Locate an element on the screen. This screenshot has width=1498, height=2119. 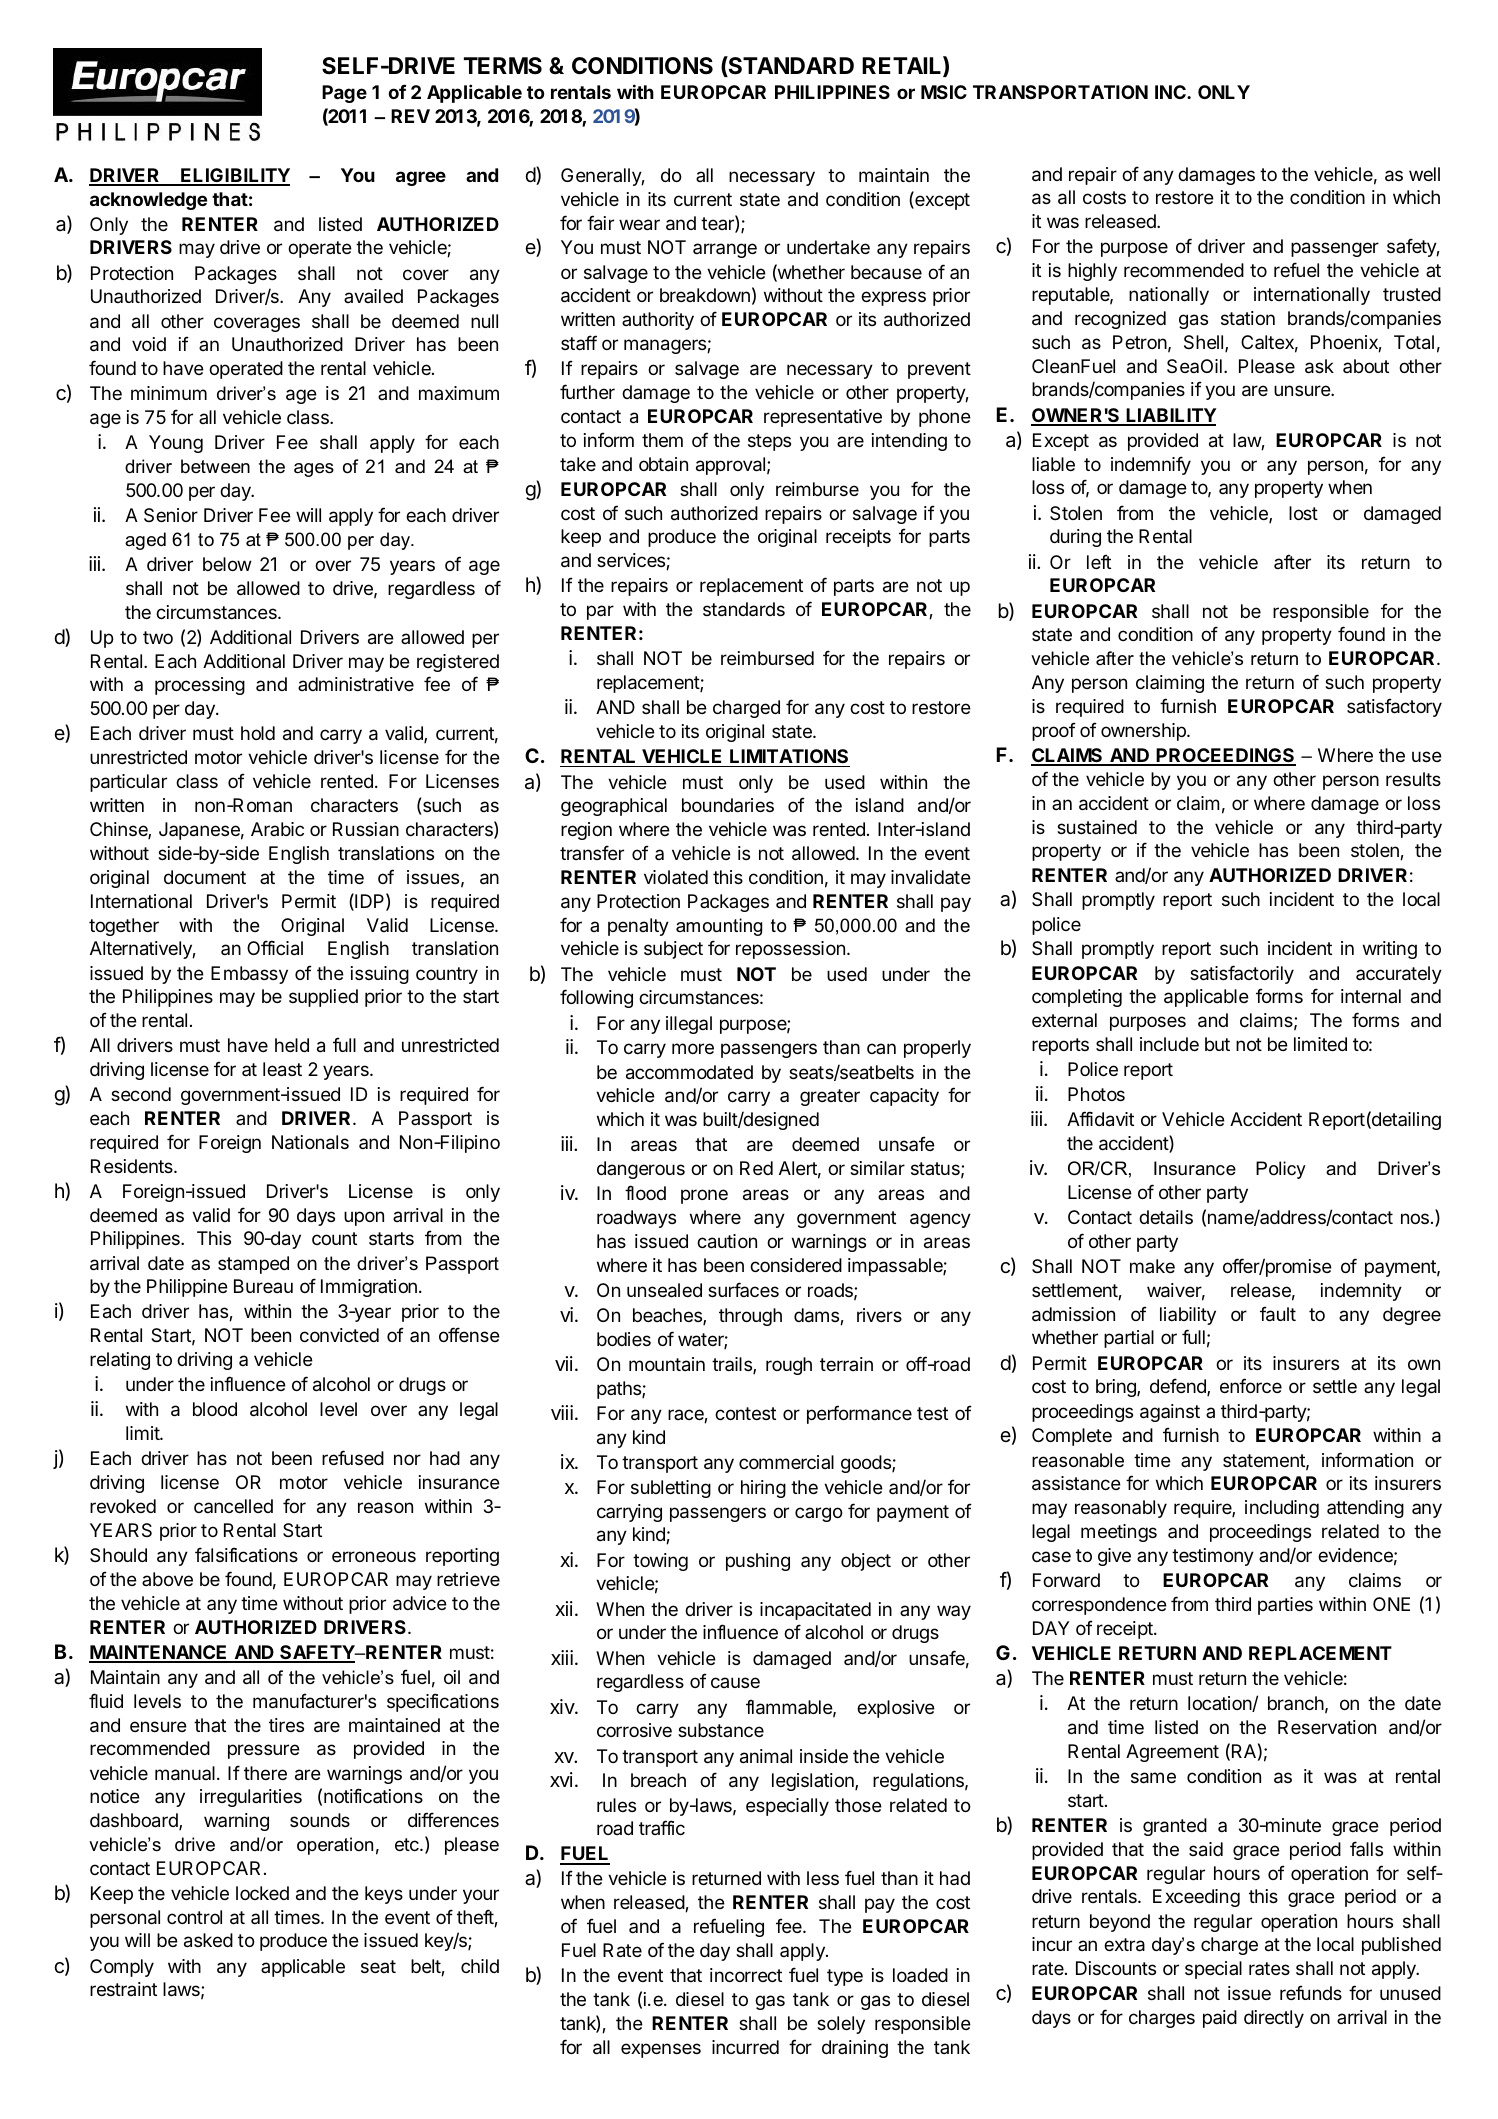
well is located at coordinates (1424, 174).
